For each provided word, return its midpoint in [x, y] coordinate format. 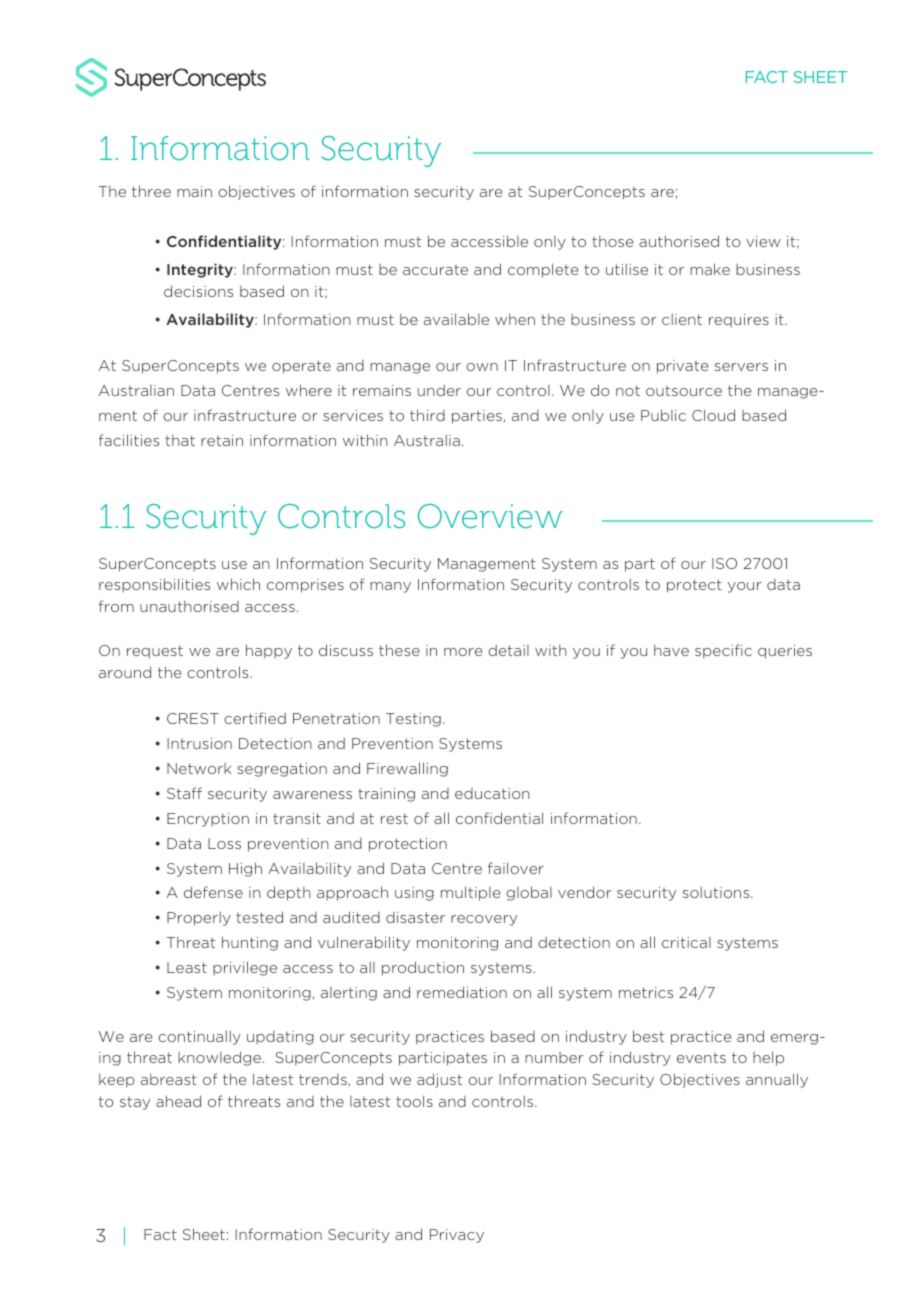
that [180, 440]
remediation [462, 992]
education [492, 793]
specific [723, 651]
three [151, 191]
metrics [646, 992]
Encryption [208, 820]
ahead [178, 1101]
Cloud [713, 415]
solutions [717, 892]
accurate [435, 270]
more [463, 652]
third [427, 415]
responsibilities [154, 585]
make [710, 269]
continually [199, 1038]
